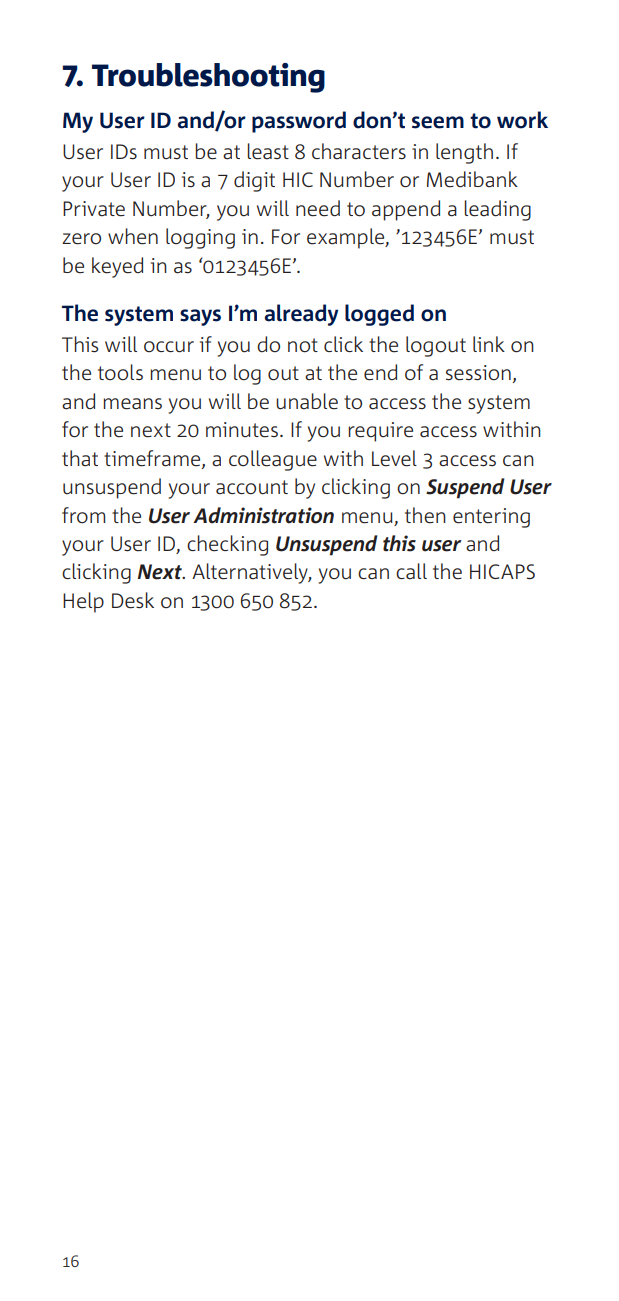 This image has height=1301, width=619. I want to click on leading, so click(497, 210).
